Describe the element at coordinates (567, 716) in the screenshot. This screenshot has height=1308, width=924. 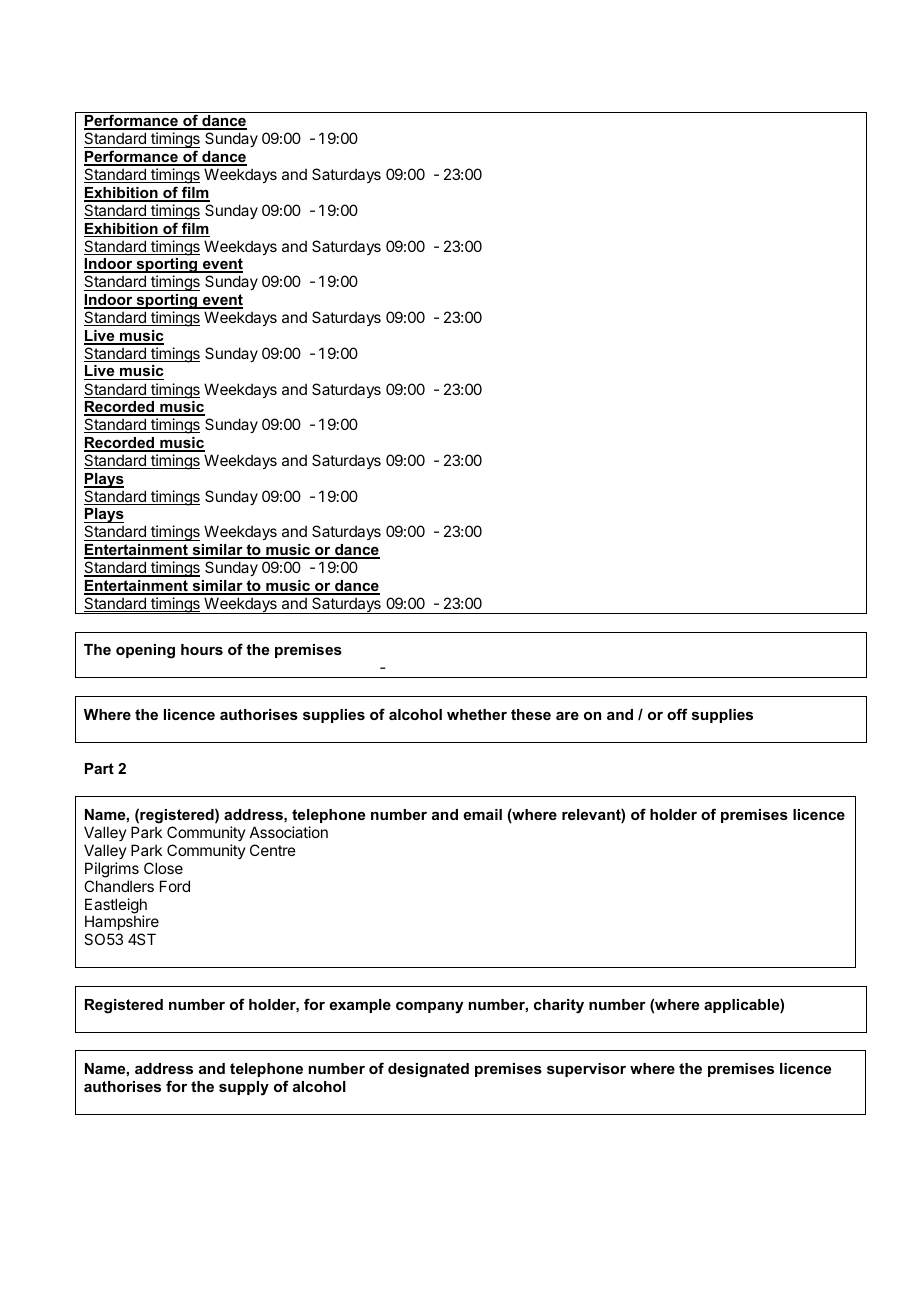
I see `are` at that location.
